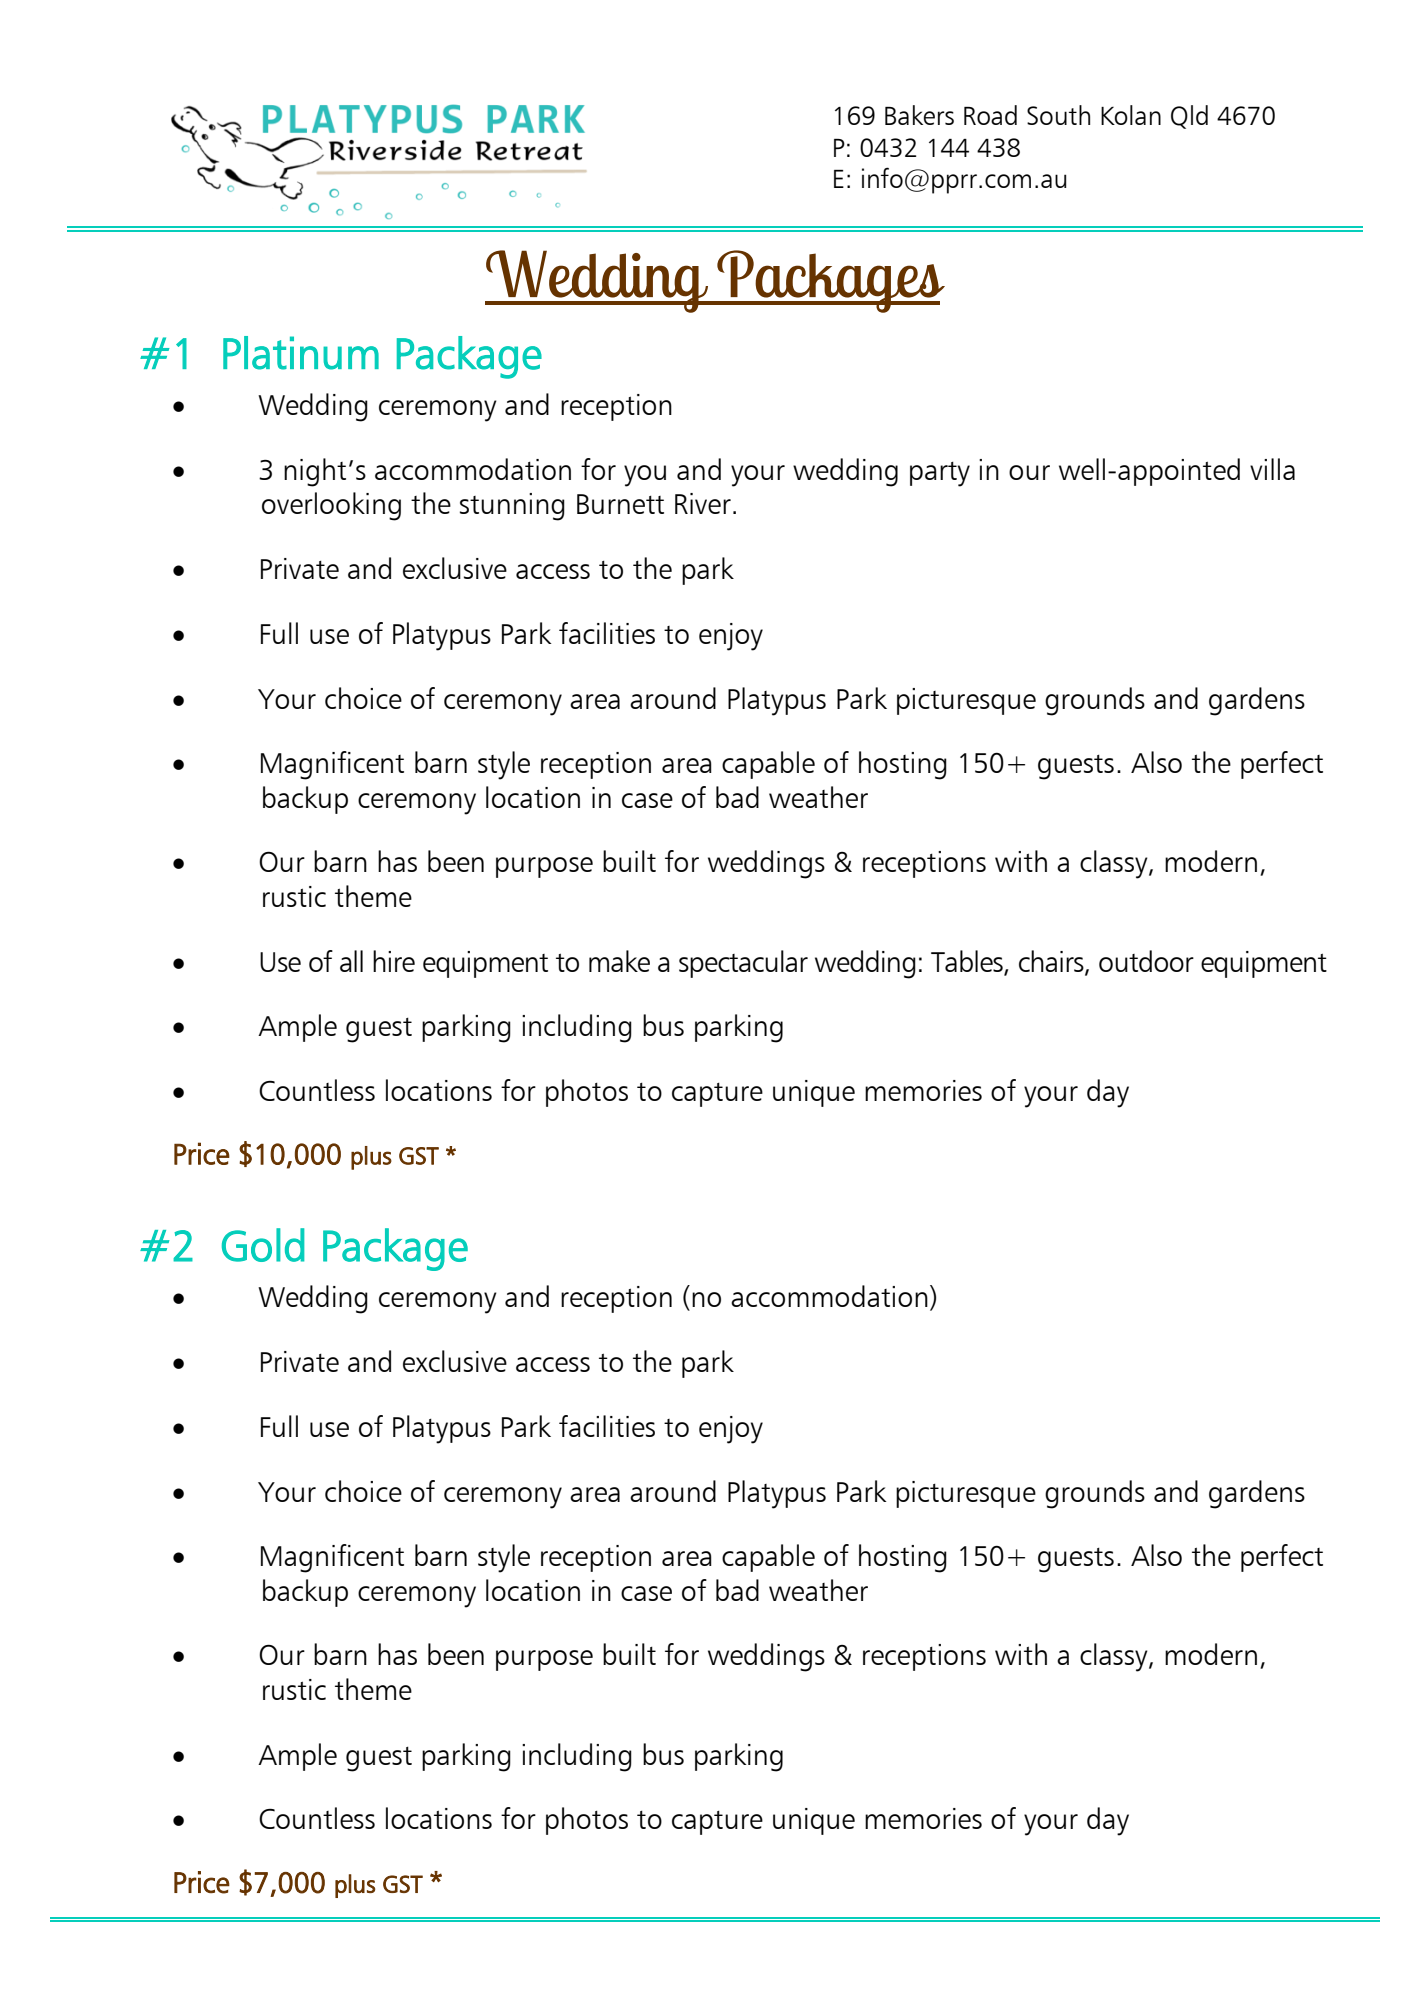  Describe the element at coordinates (743, 964) in the image. I see `spectacular` at that location.
